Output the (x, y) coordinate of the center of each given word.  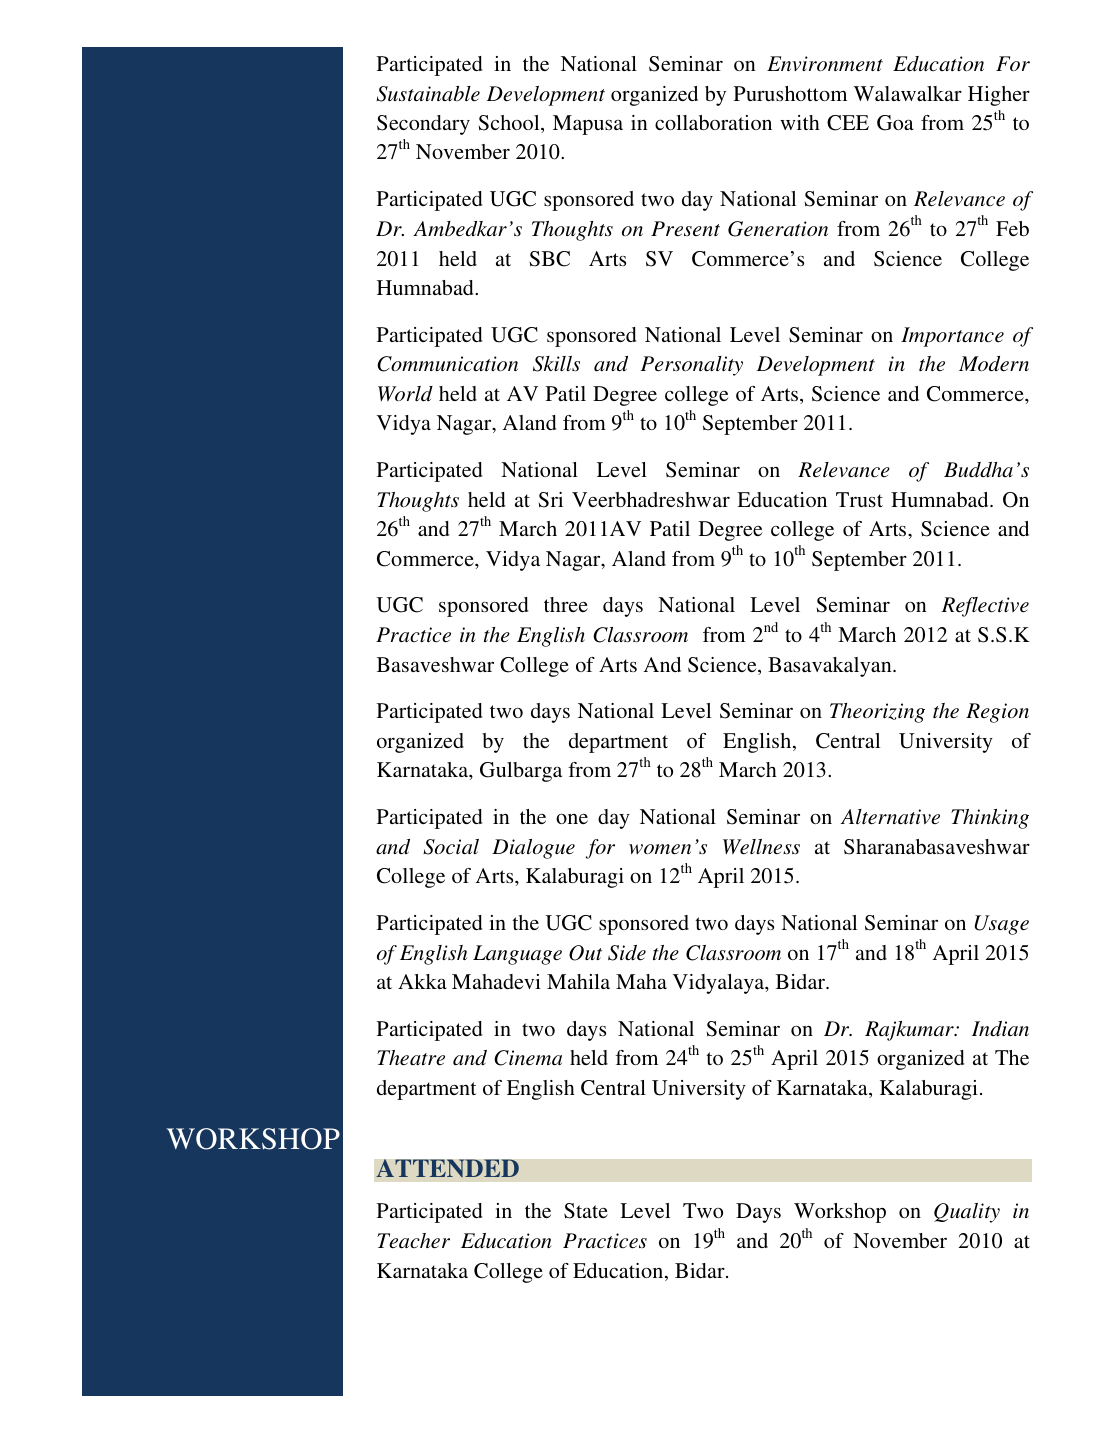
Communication (447, 364)
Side (627, 953)
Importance (952, 337)
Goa (895, 123)
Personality (691, 366)
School (510, 124)
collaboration (713, 122)
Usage (1001, 925)
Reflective (985, 607)
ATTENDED (447, 1168)
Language (517, 955)
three (566, 604)
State (586, 1211)
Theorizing (877, 713)
